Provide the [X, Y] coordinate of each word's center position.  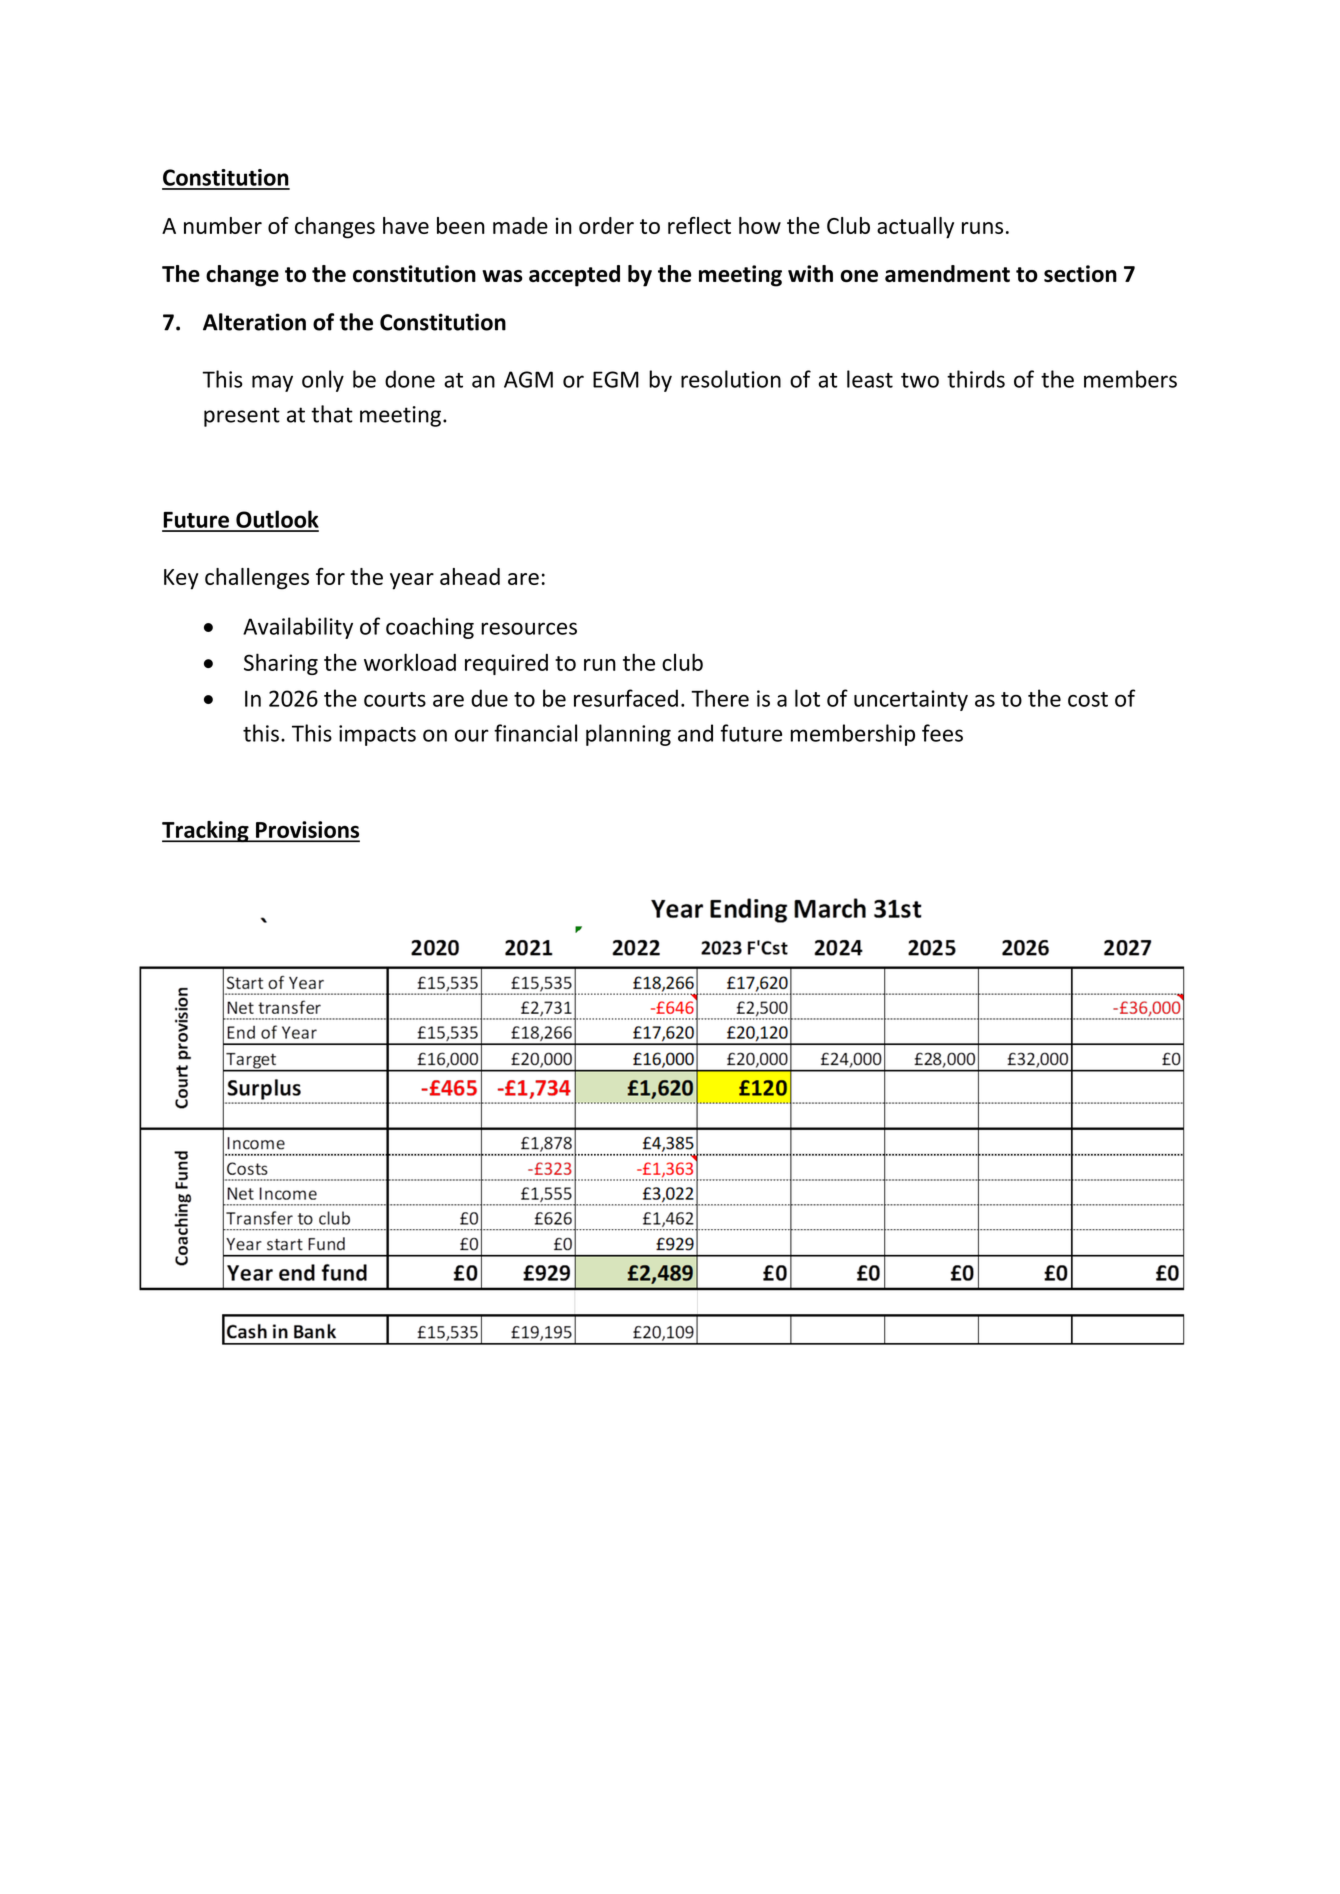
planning [628, 735]
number [223, 225]
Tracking [206, 832]
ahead [470, 576]
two [920, 380]
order [606, 225]
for [330, 576]
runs [982, 228]
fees [942, 733]
